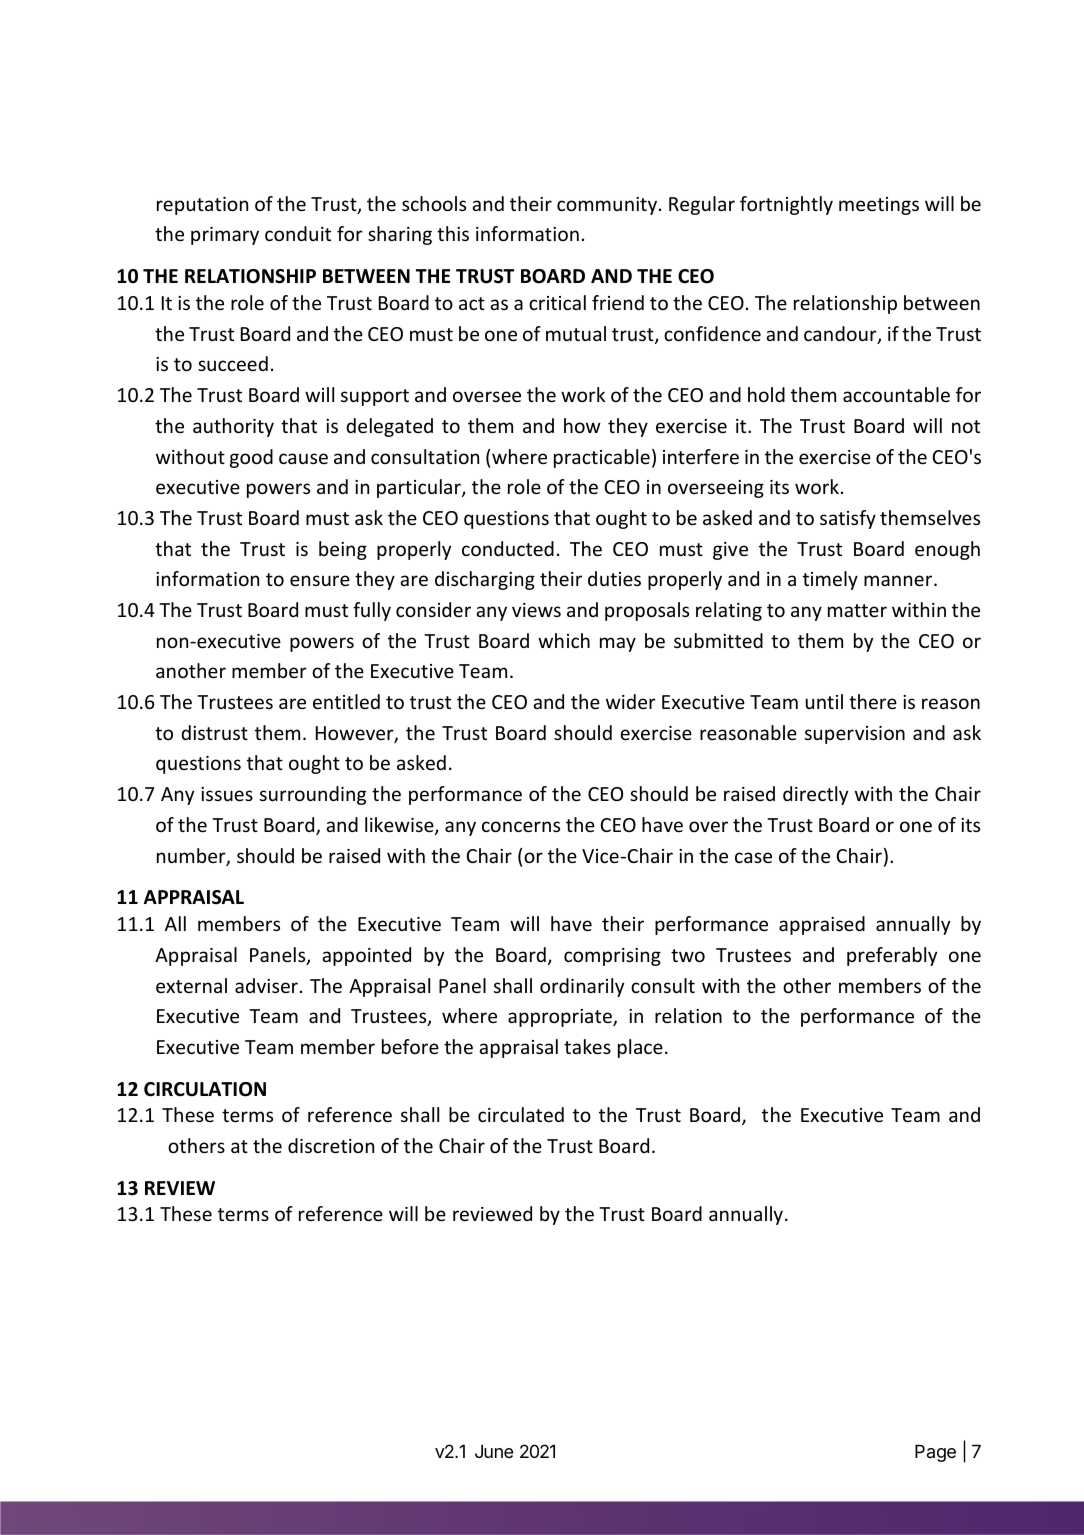  Describe the element at coordinates (494, 1451) in the image. I see `June` at that location.
